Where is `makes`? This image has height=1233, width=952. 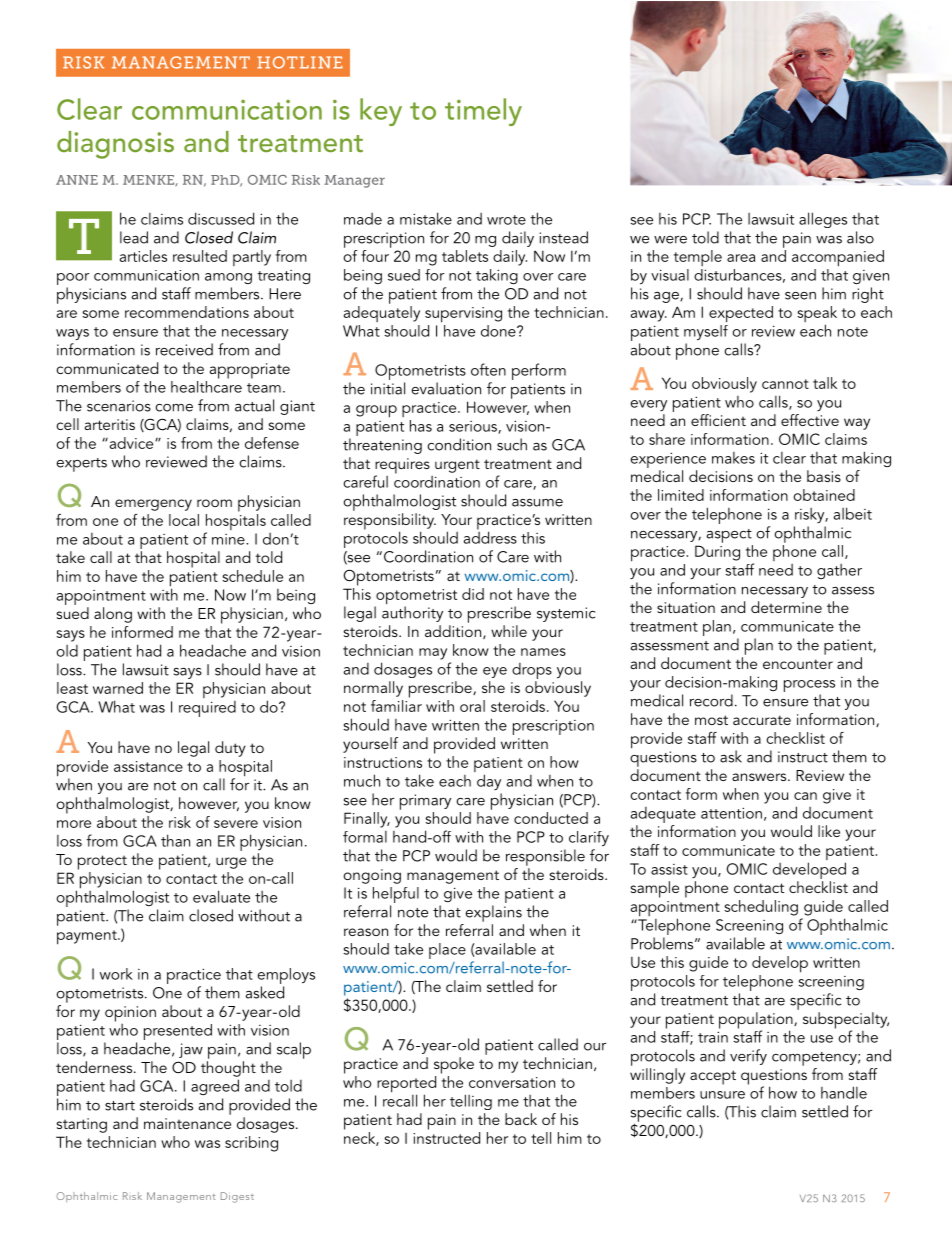 makes is located at coordinates (733, 458).
